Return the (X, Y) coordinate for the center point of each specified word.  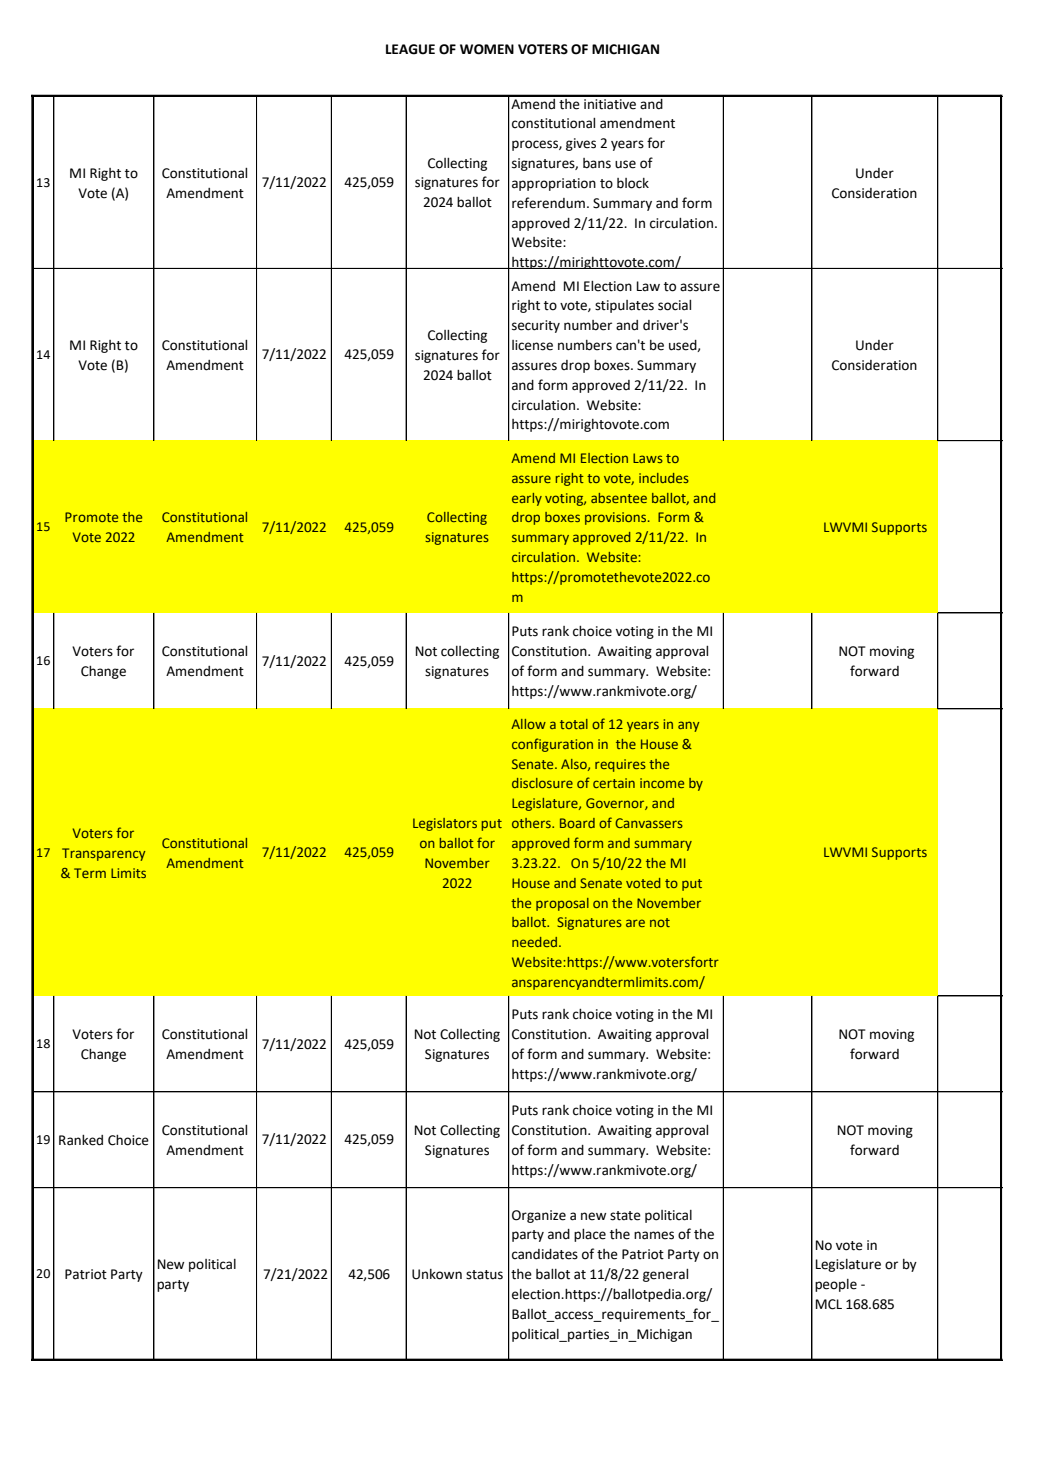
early (527, 499)
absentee (619, 498)
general (665, 1275)
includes (664, 478)
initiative (610, 102)
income (662, 783)
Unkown (437, 1274)
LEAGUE (410, 49)
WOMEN (487, 49)
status (484, 1275)
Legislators (445, 824)
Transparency (103, 854)
